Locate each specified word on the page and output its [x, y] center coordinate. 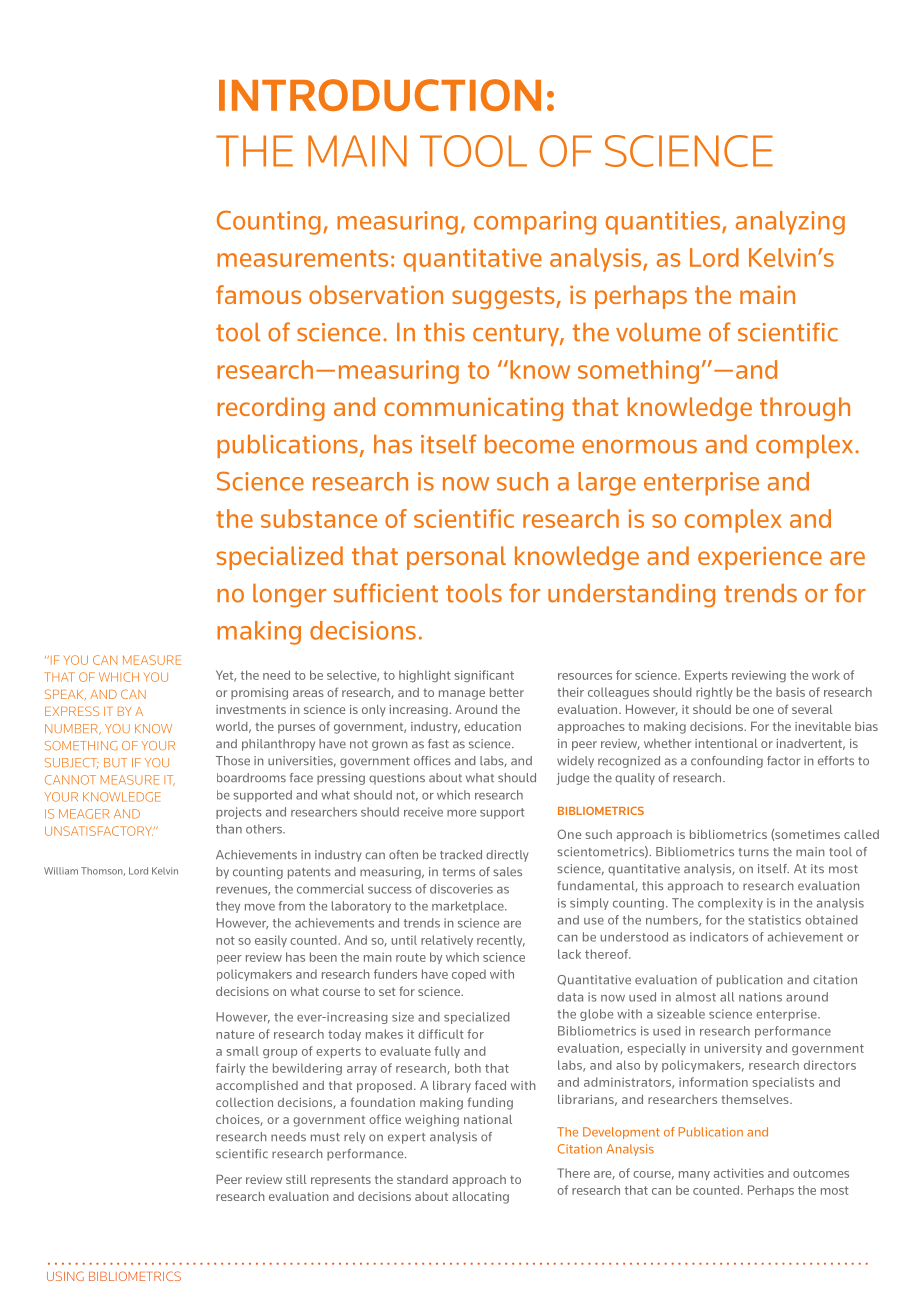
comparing [535, 223]
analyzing [790, 223]
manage [462, 695]
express [72, 711]
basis [790, 692]
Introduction [380, 95]
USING [65, 1276]
